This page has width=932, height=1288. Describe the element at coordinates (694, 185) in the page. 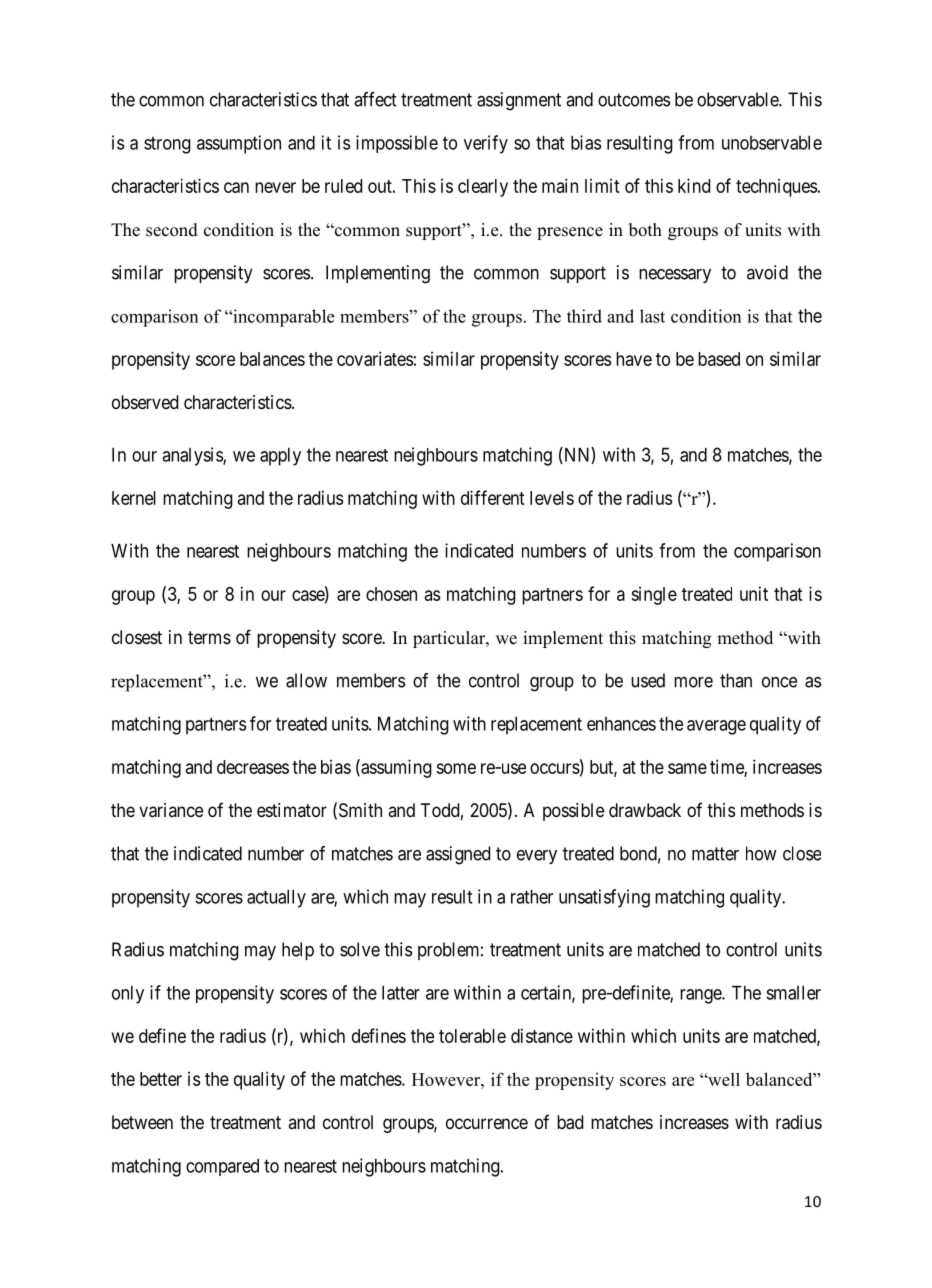

I see `kind` at that location.
